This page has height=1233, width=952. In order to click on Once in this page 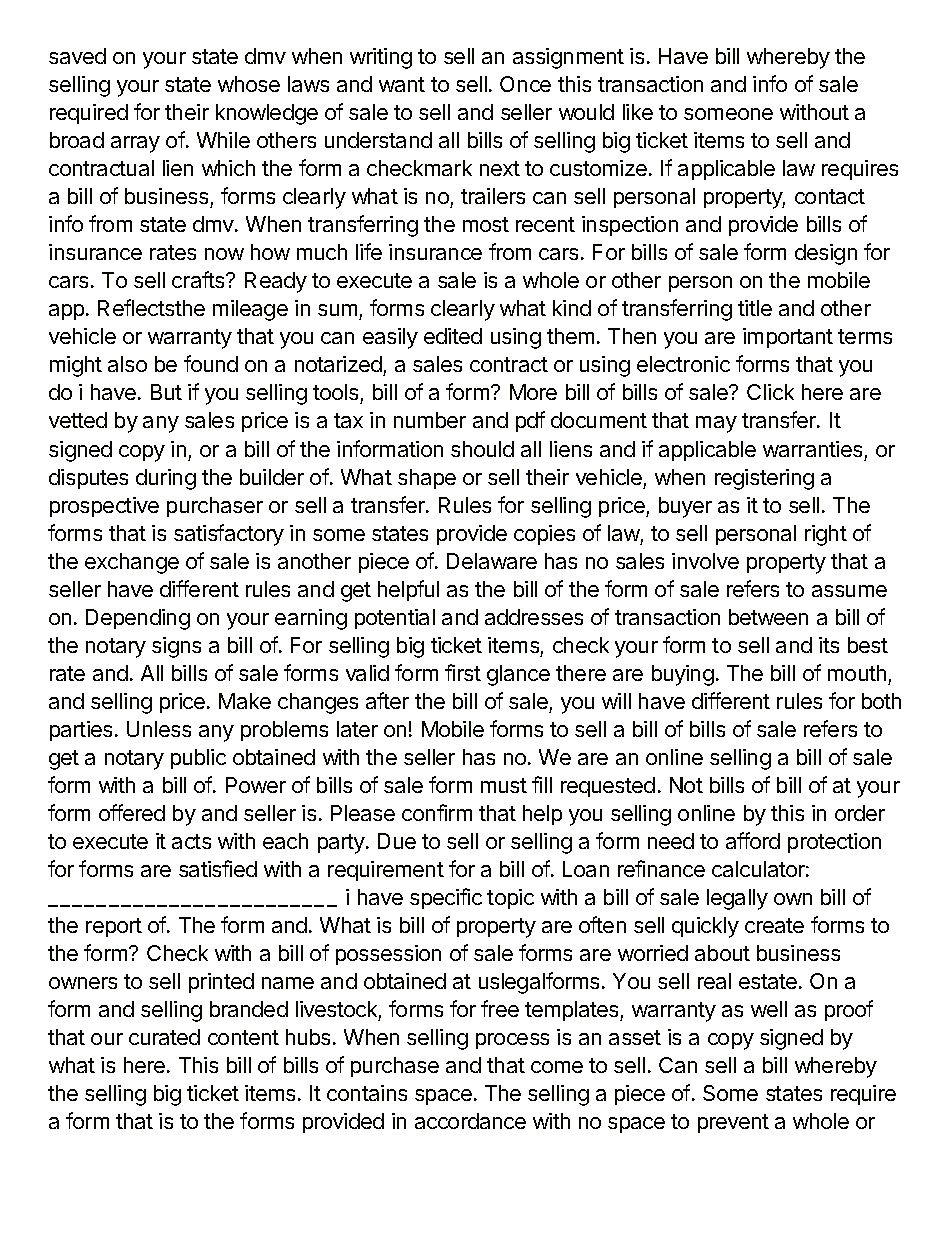, I will do `click(525, 84)`.
